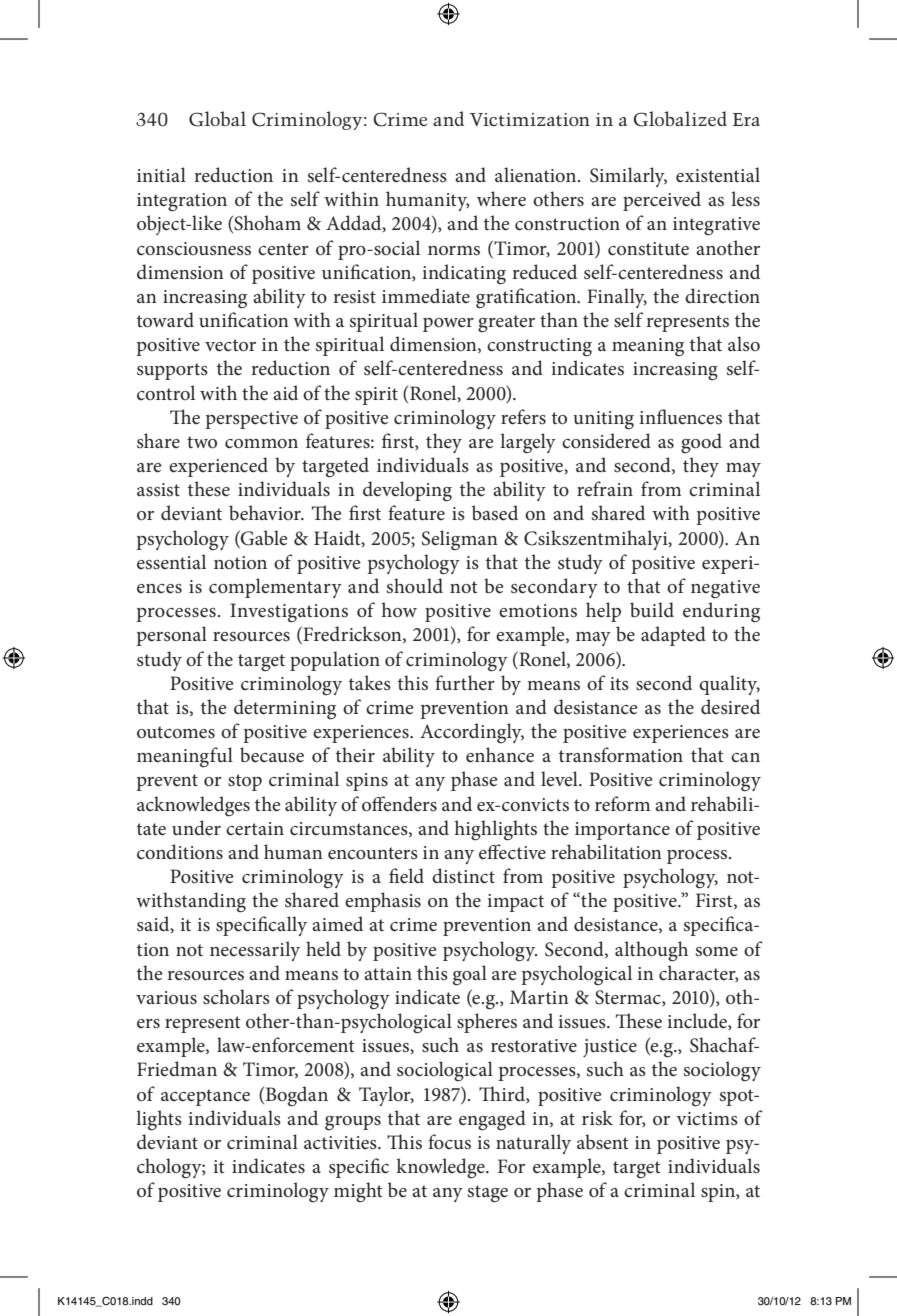  I want to click on goal, so click(470, 975).
